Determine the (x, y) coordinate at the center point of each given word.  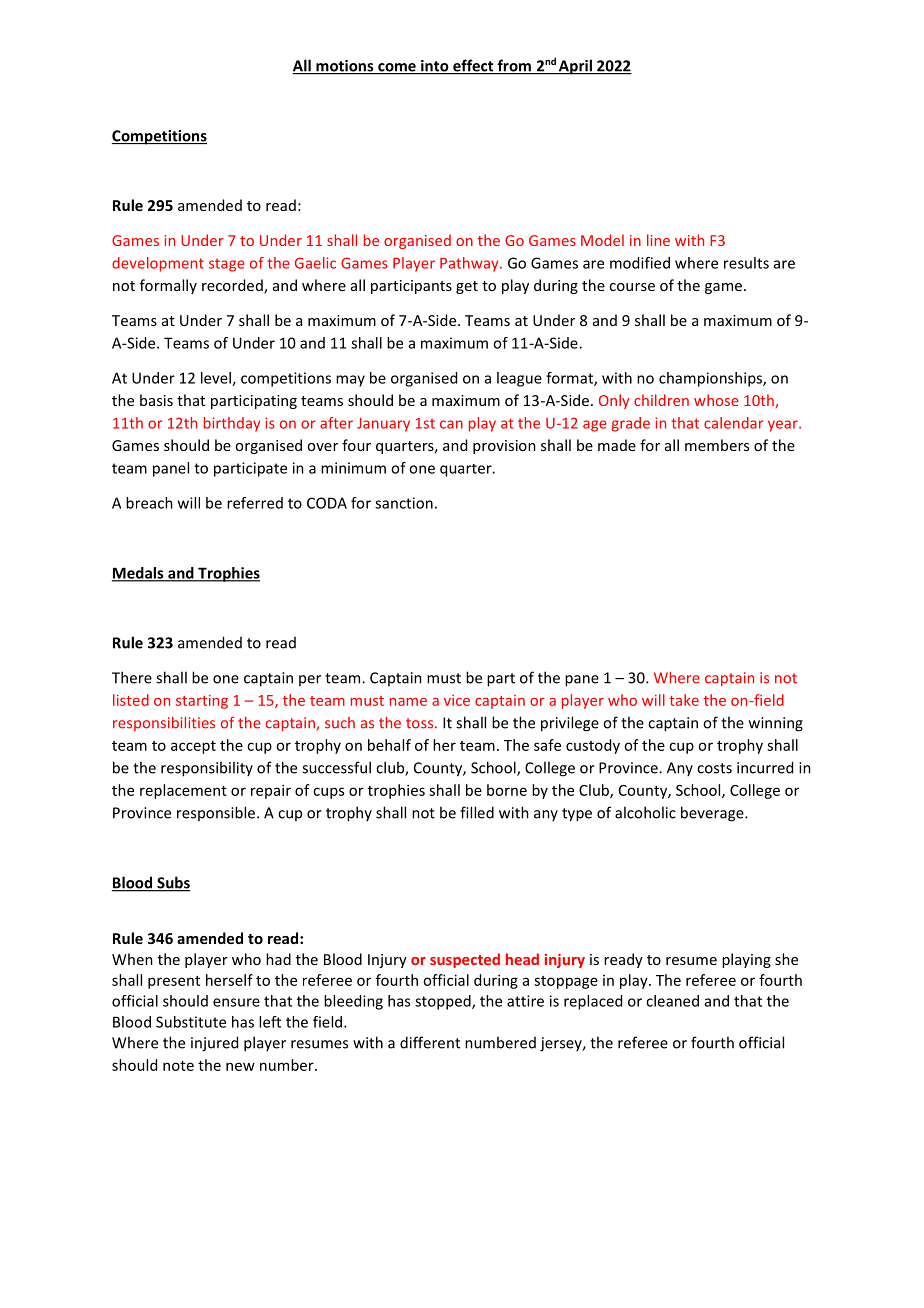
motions (345, 67)
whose (716, 400)
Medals (139, 574)
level (217, 379)
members (717, 445)
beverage (713, 814)
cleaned (672, 1001)
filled (477, 812)
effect (473, 66)
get (467, 287)
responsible (217, 813)
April (575, 67)
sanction (404, 503)
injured (214, 1044)
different (430, 1042)
